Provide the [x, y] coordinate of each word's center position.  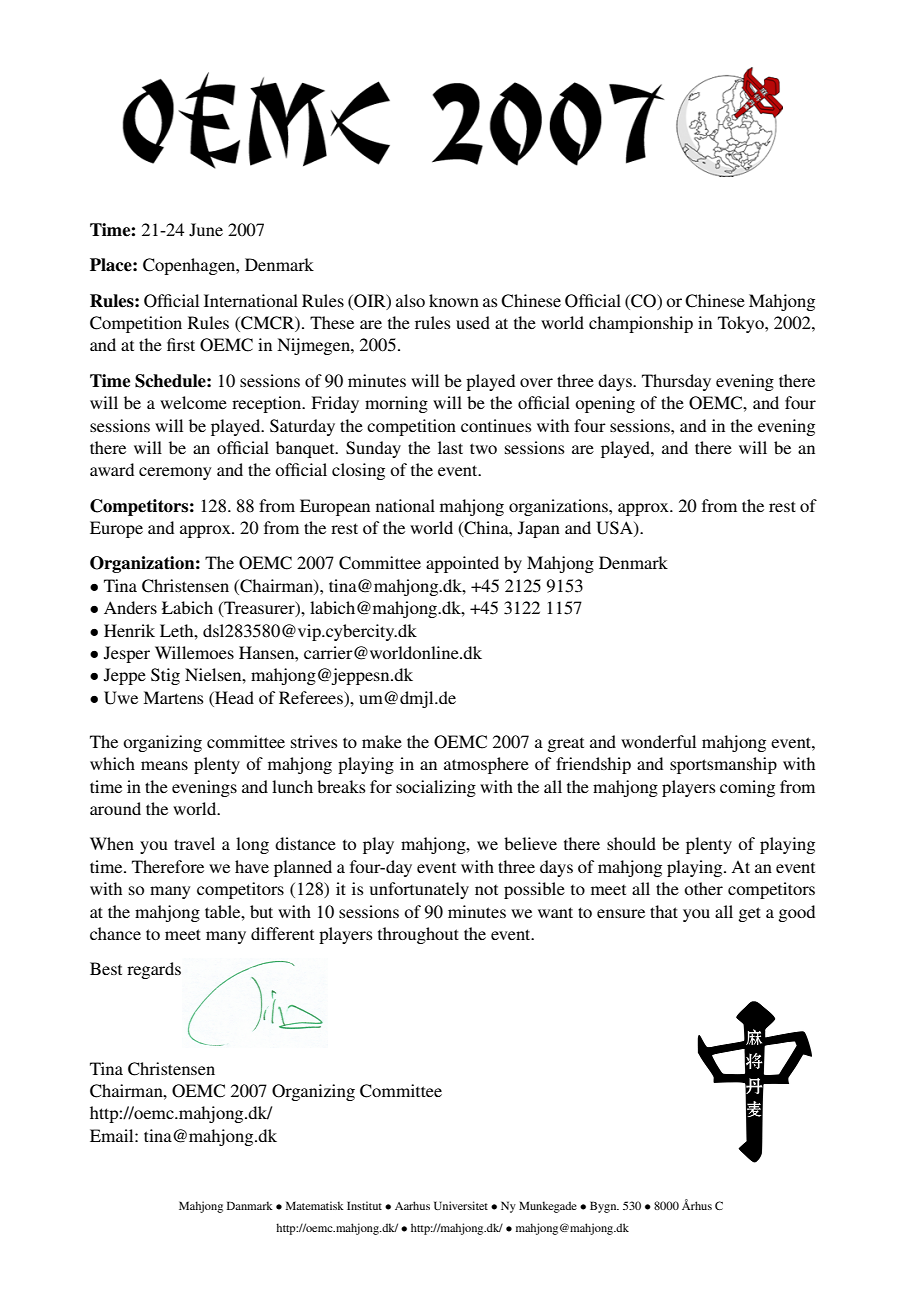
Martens [173, 697]
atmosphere [486, 765]
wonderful [658, 741]
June [206, 230]
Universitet [461, 1205]
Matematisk [315, 1205]
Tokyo [742, 324]
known [454, 300]
